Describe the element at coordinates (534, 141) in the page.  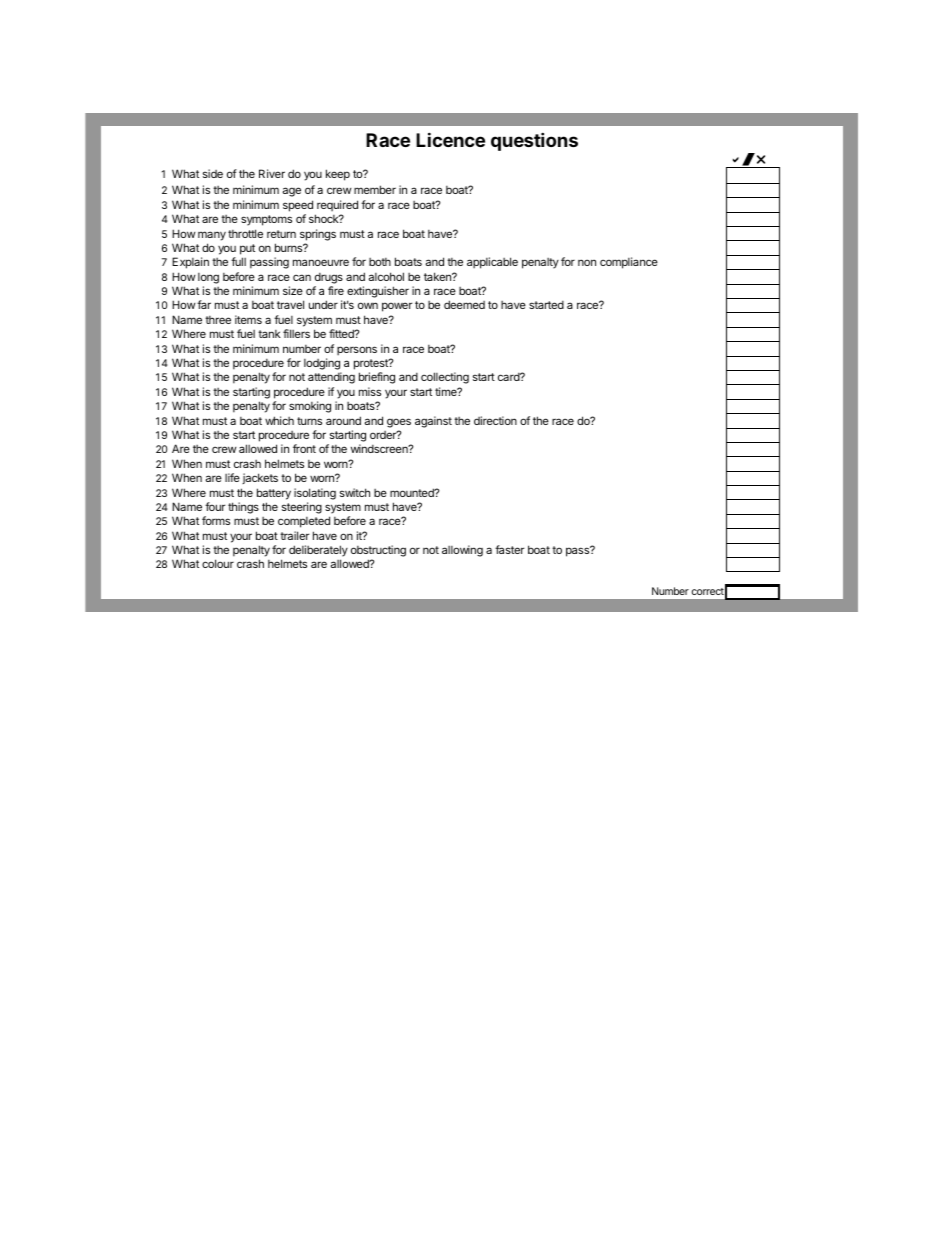
I see `questions` at that location.
